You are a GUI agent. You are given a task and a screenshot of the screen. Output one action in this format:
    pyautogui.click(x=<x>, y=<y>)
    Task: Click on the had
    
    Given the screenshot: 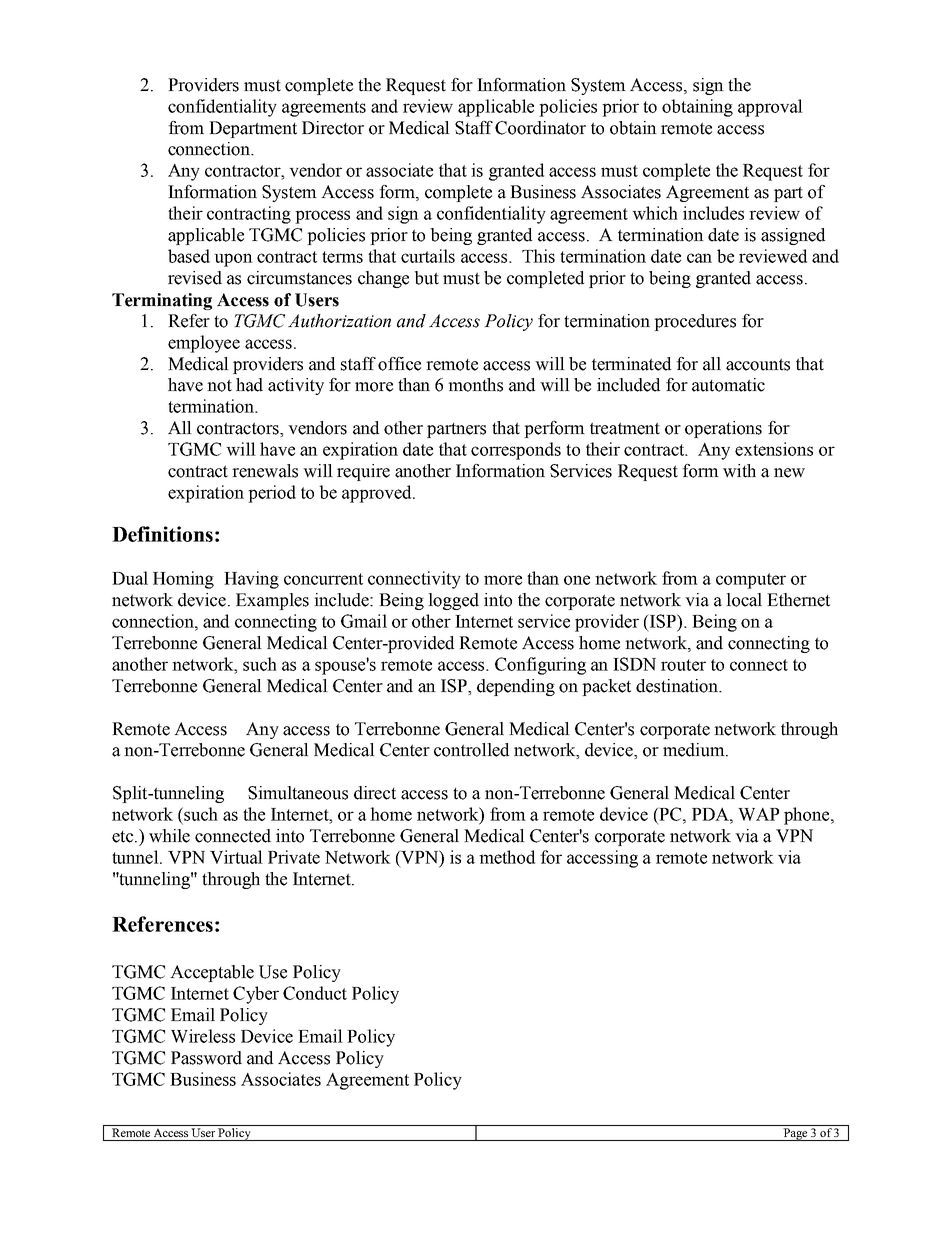 What is the action you would take?
    pyautogui.click(x=249, y=385)
